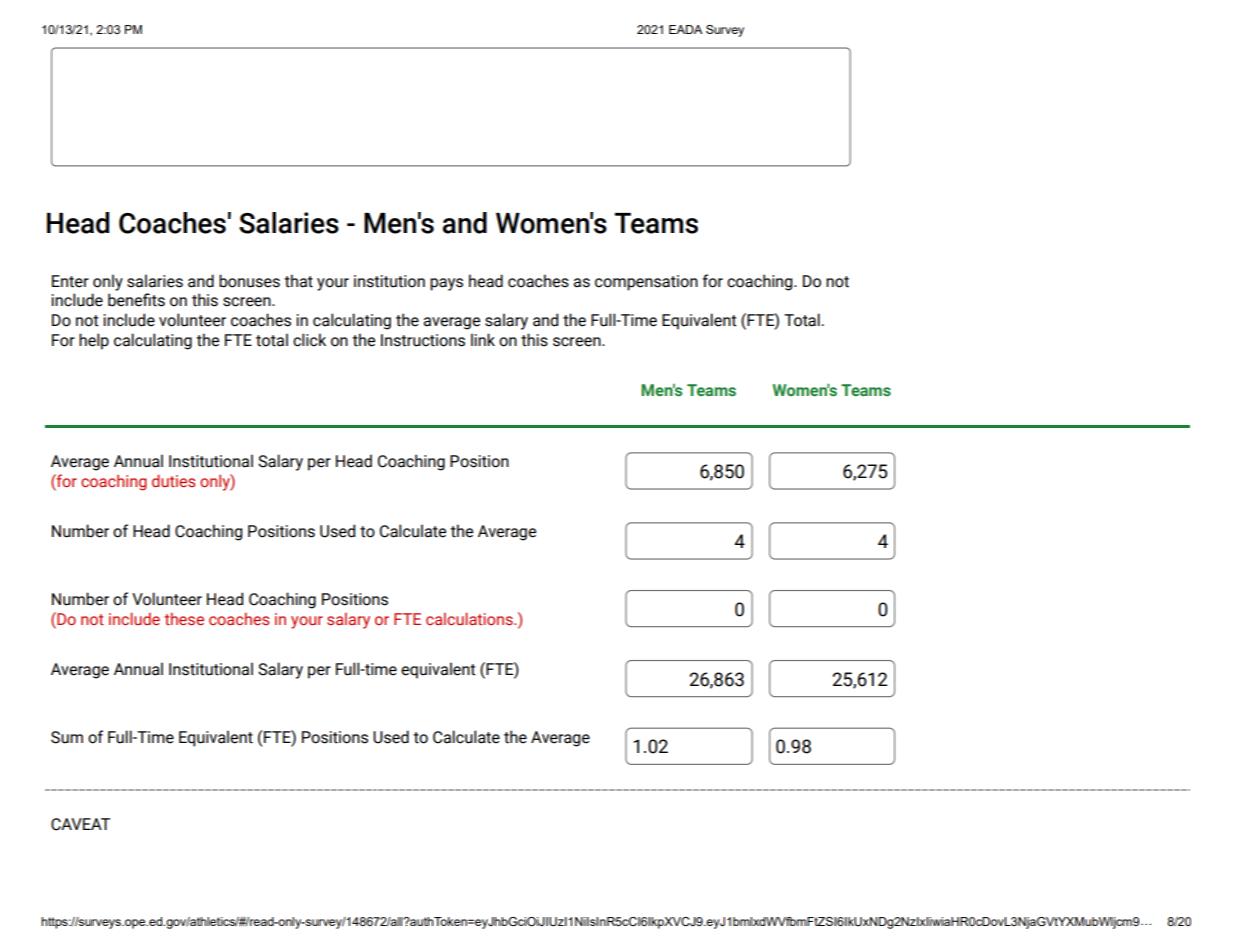 The image size is (1233, 952). Describe the element at coordinates (136, 300) in the page. I see `benefits` at that location.
